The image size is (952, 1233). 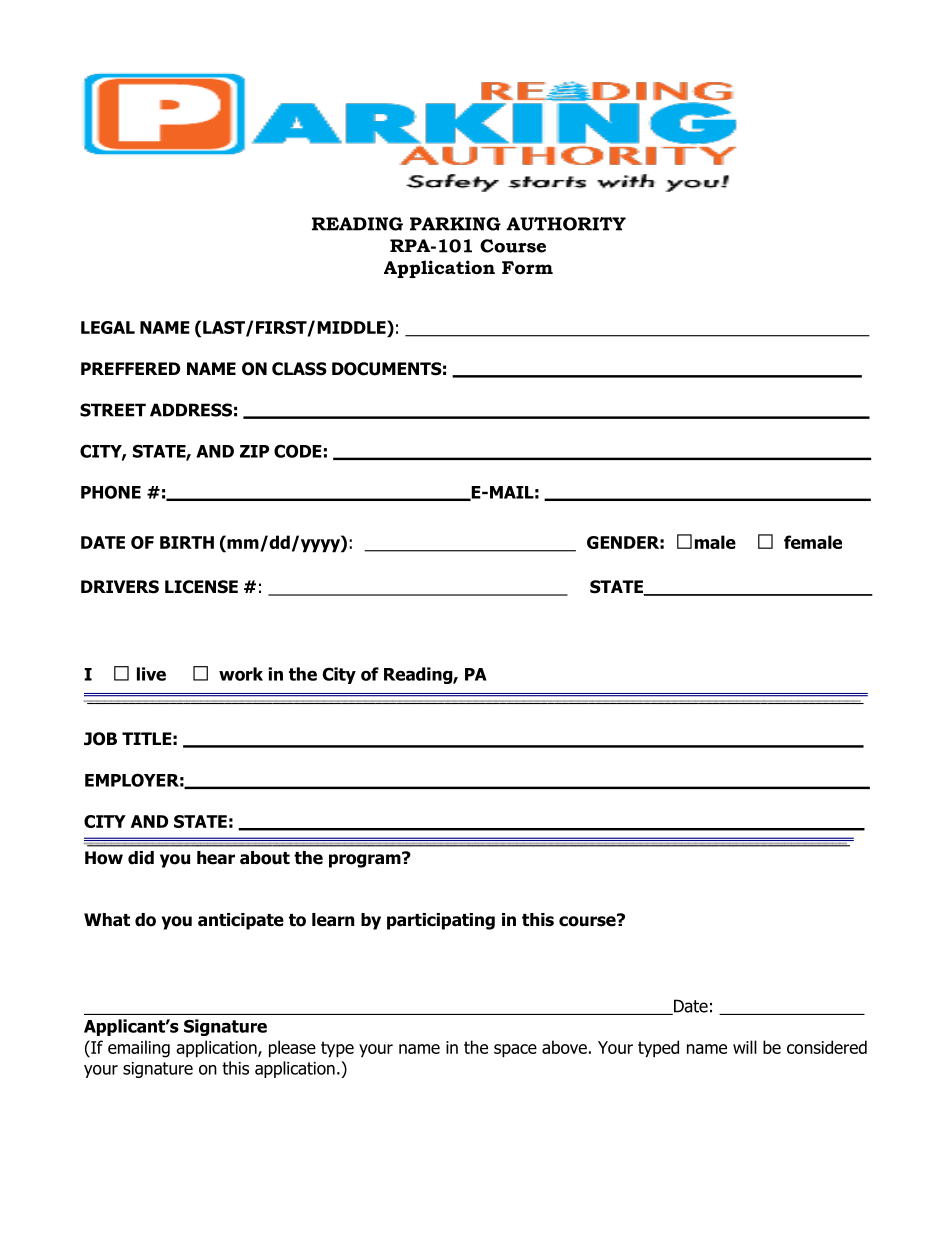 What do you see at coordinates (298, 451) in the screenshot?
I see `CODE` at bounding box center [298, 451].
